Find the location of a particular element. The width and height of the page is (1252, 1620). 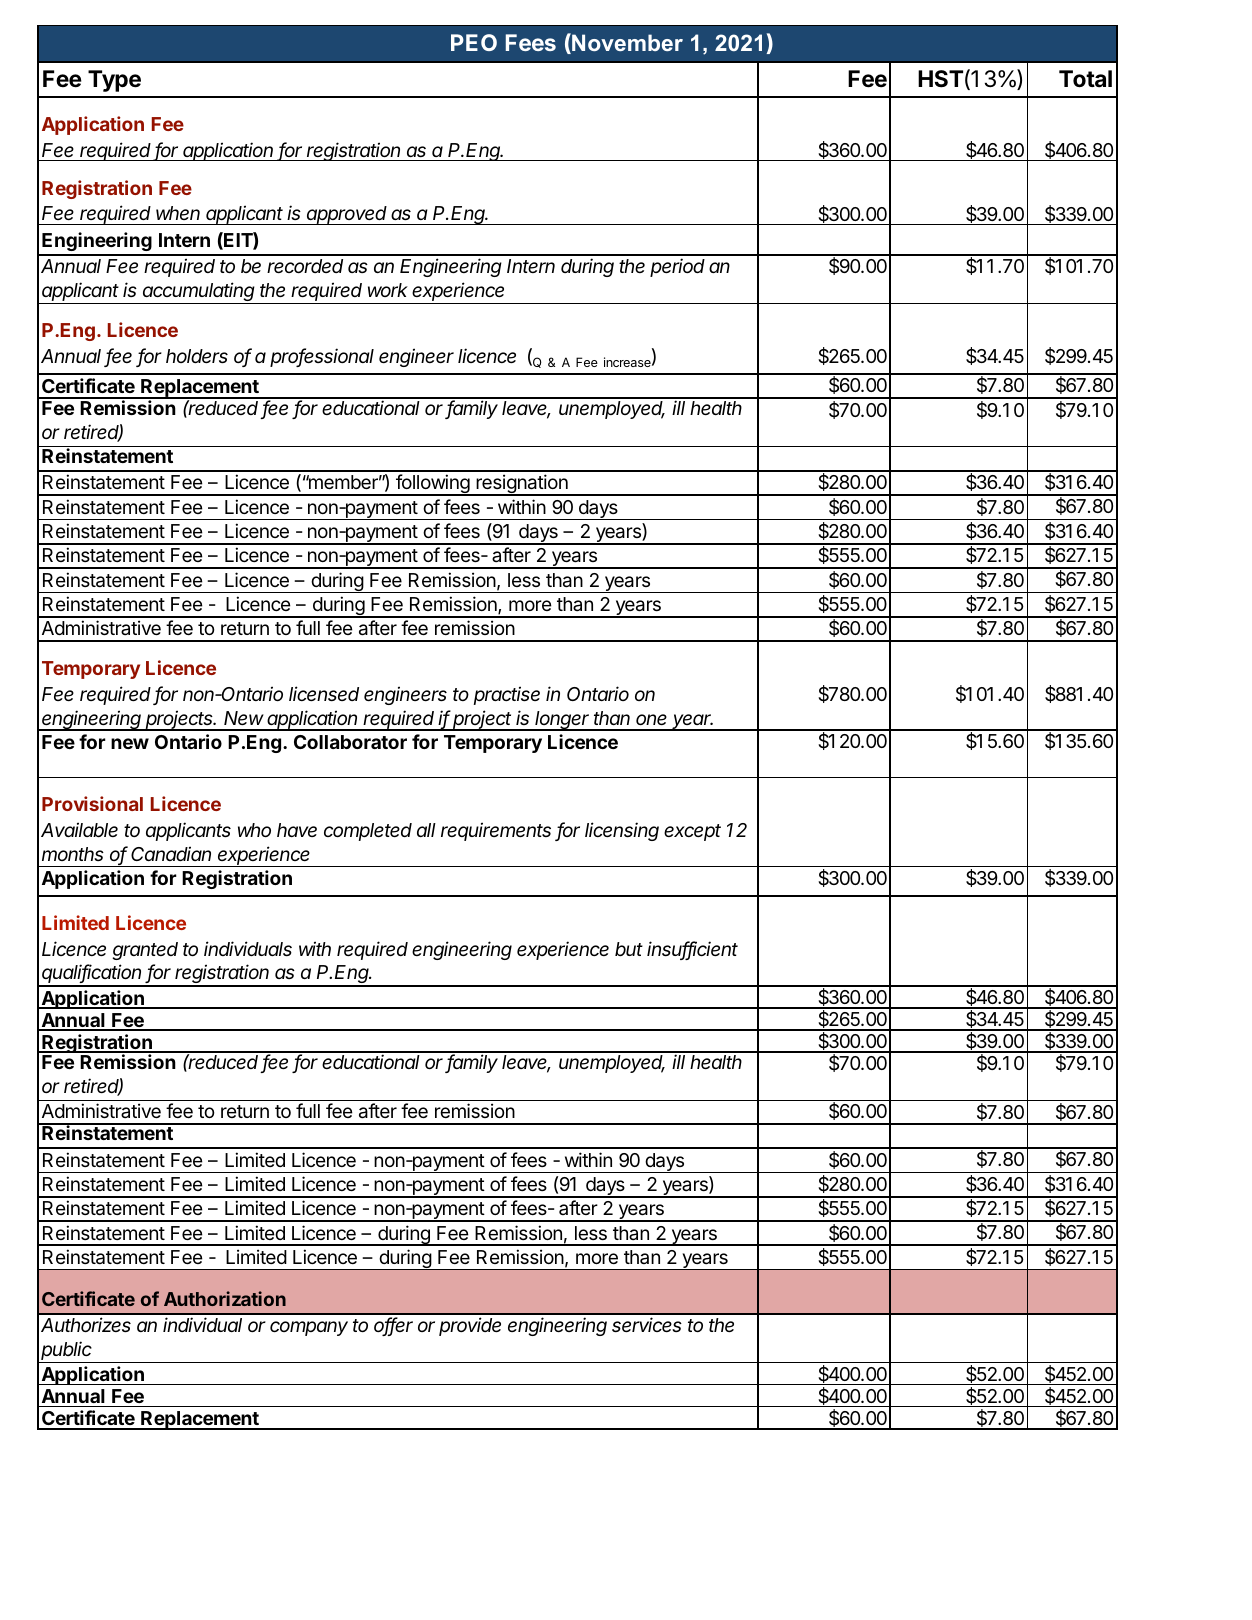

Authorization is located at coordinates (225, 1298).
